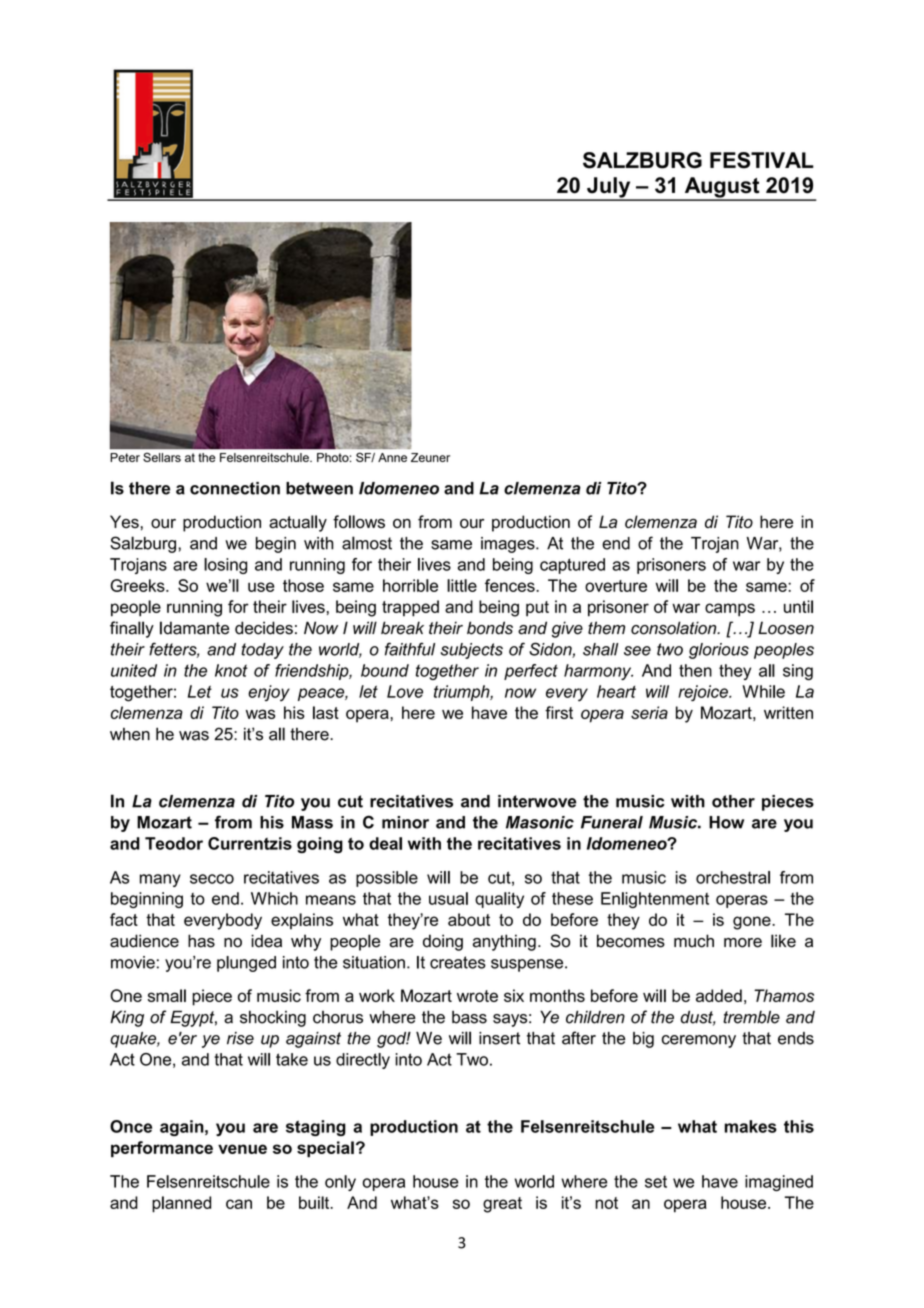 The image size is (924, 1308). I want to click on August, so click(722, 188).
